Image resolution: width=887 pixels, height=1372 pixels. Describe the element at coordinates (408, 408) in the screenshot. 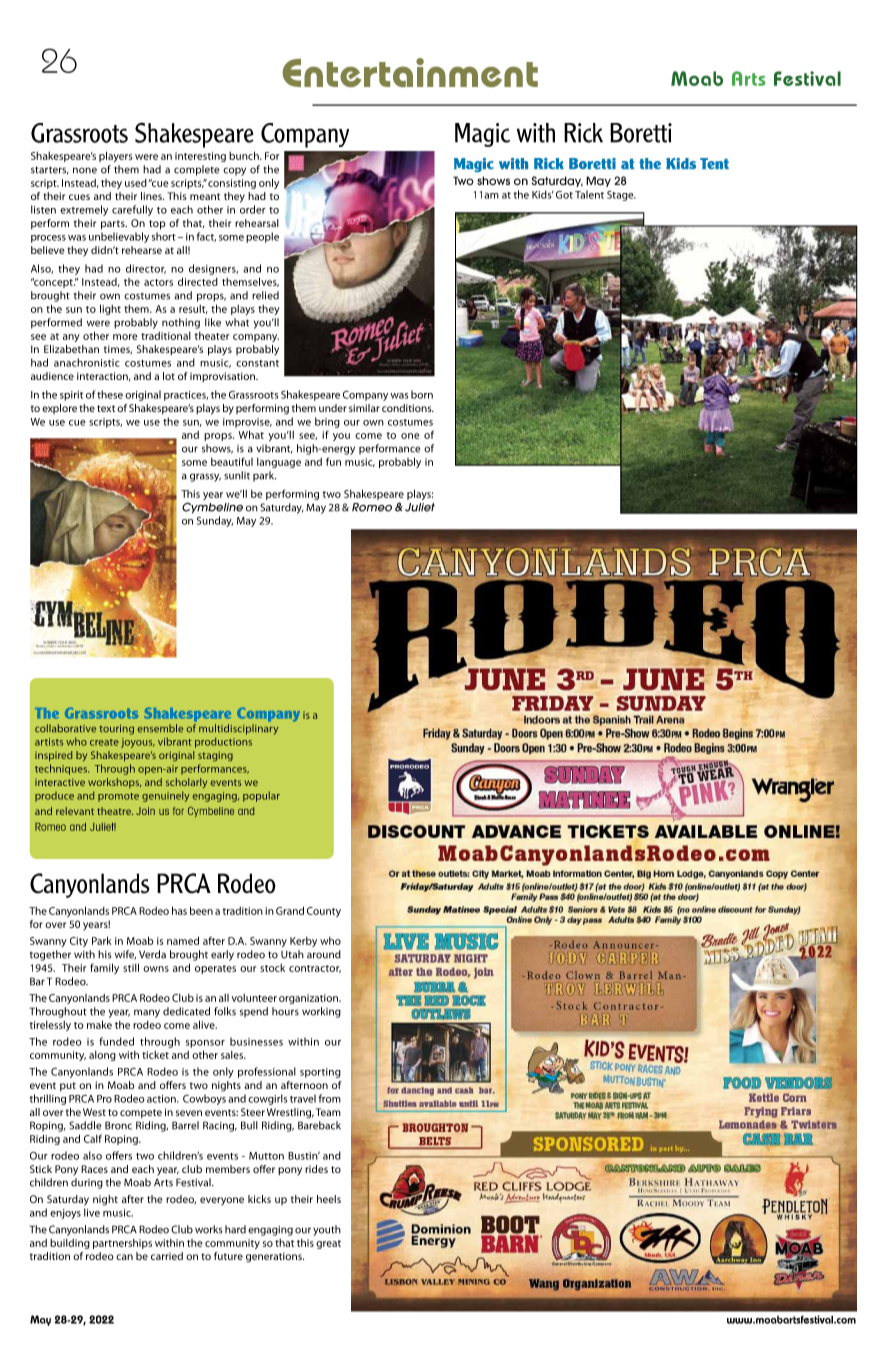

I see `conditions` at that location.
